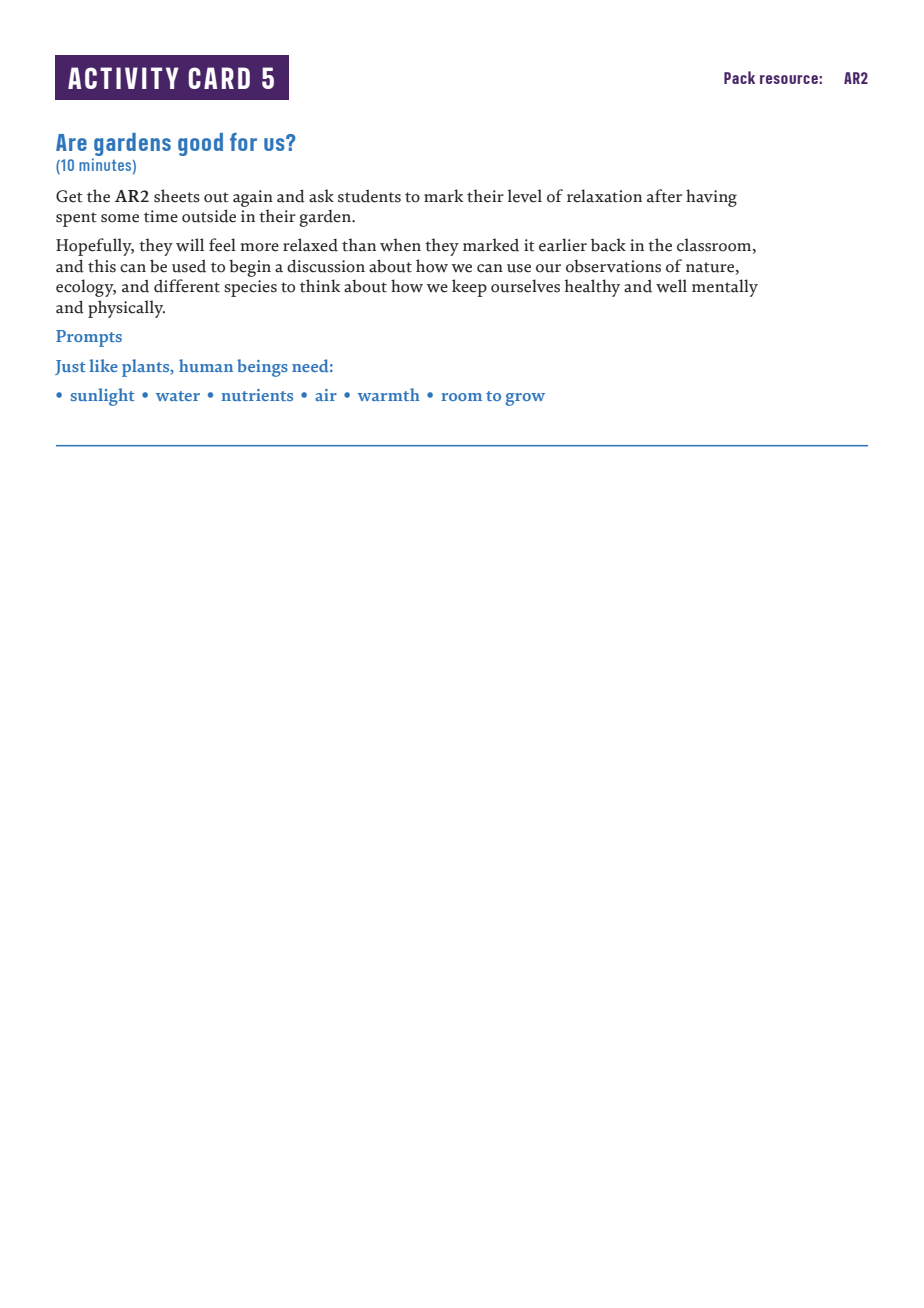 This page has height=1308, width=924. I want to click on back, so click(608, 245).
